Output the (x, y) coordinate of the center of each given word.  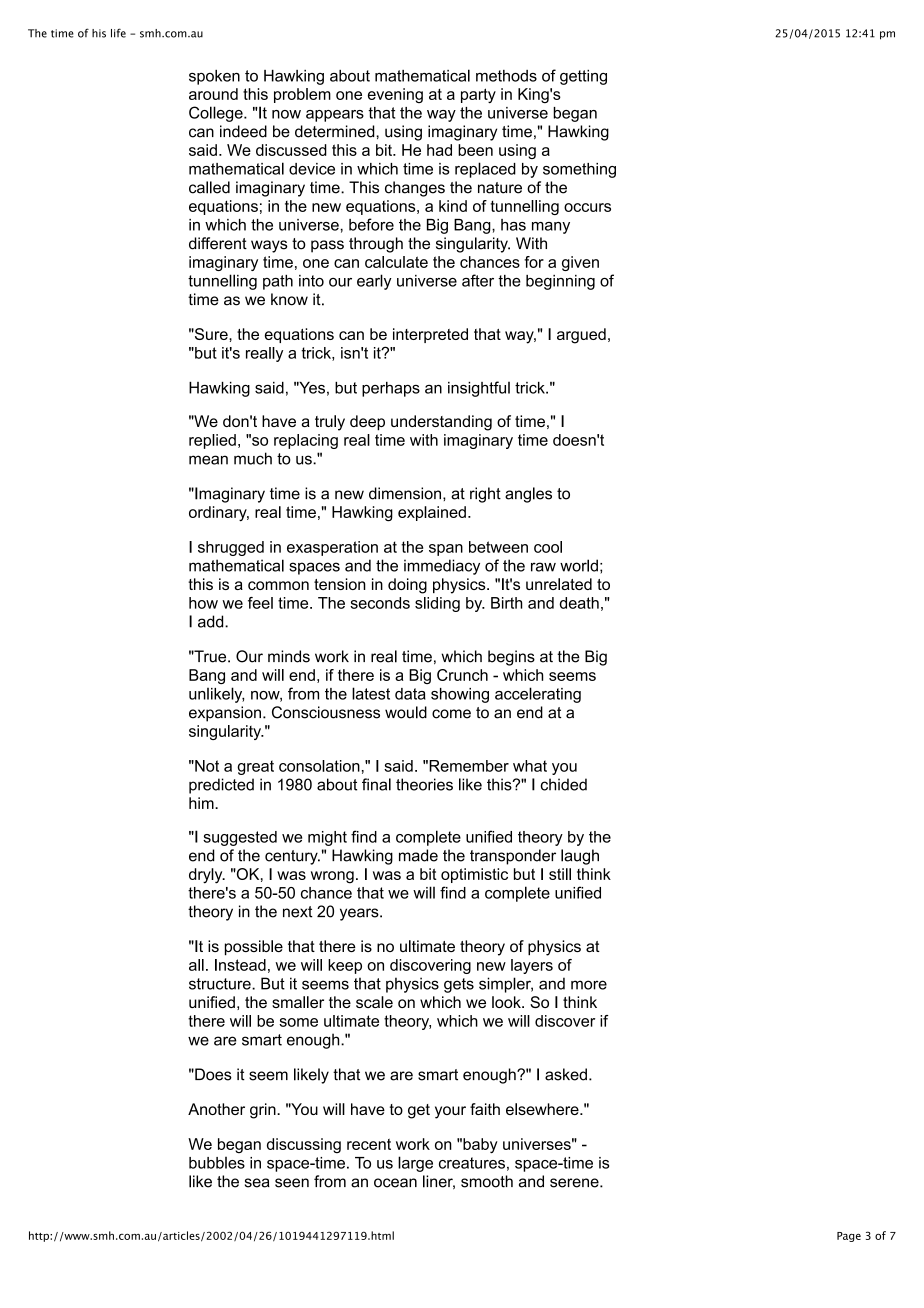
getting (583, 77)
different (218, 243)
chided (564, 784)
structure (221, 984)
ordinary (219, 513)
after (478, 280)
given (580, 263)
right (485, 495)
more (589, 985)
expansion (225, 714)
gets (459, 985)
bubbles (217, 1163)
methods (506, 76)
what (530, 766)
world (579, 565)
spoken (214, 77)
